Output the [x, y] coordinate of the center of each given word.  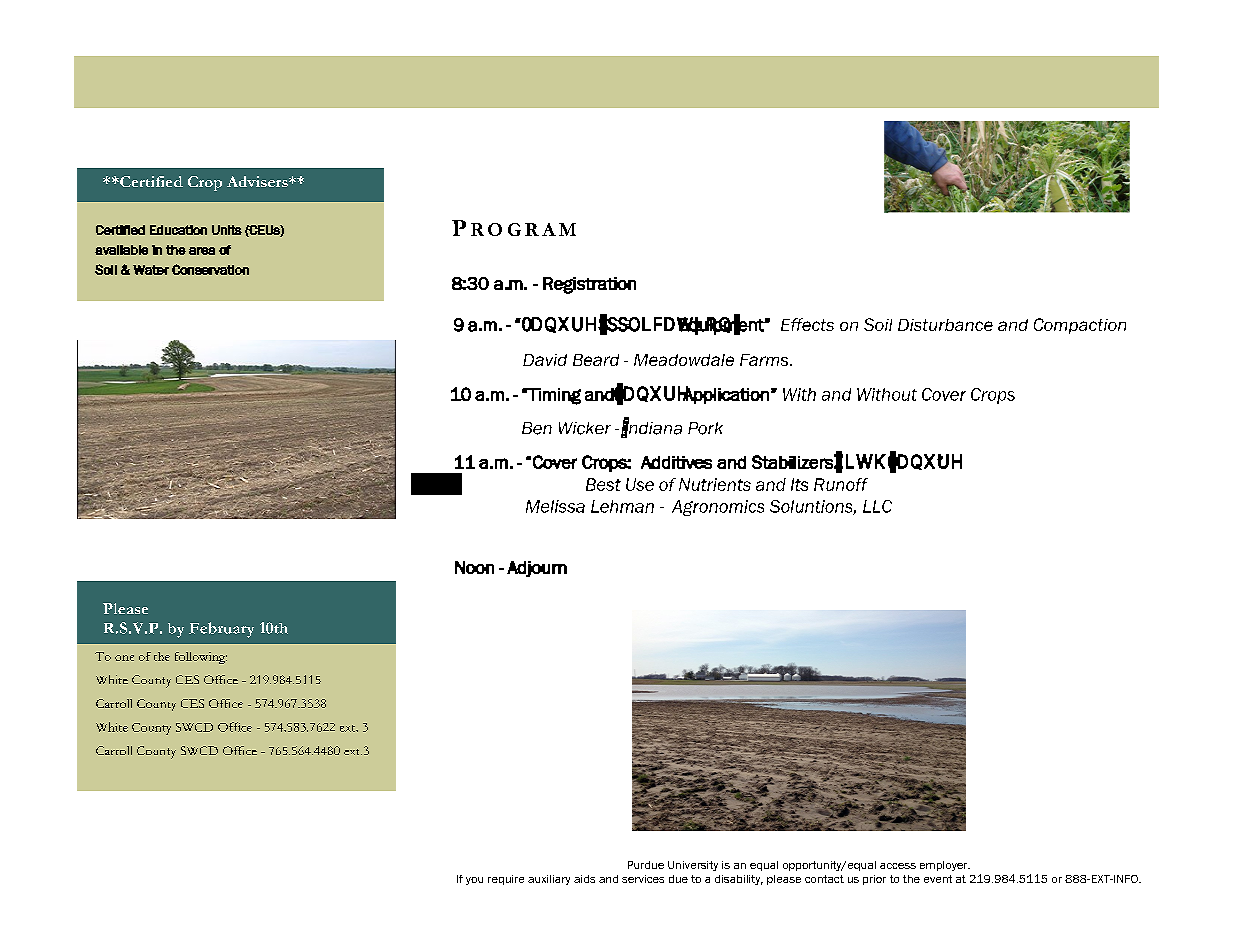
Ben [537, 428]
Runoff [841, 484]
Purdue [646, 865]
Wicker [585, 428]
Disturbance [945, 325]
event [938, 879]
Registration [589, 285]
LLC [877, 506]
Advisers [258, 181]
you [474, 881]
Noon [474, 567]
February [221, 630]
